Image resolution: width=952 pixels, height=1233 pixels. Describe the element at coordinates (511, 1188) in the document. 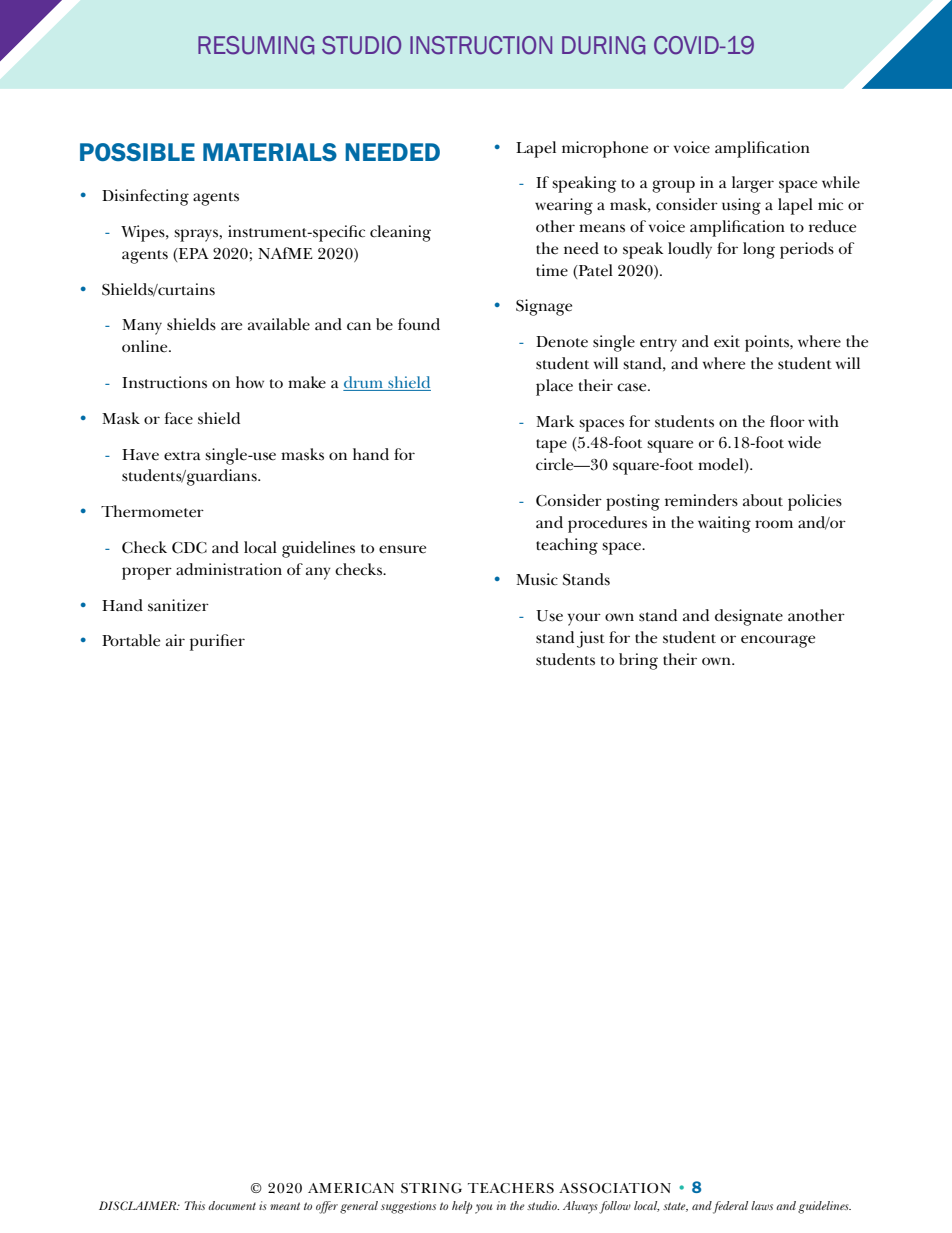

I see `TEACHERS` at that location.
